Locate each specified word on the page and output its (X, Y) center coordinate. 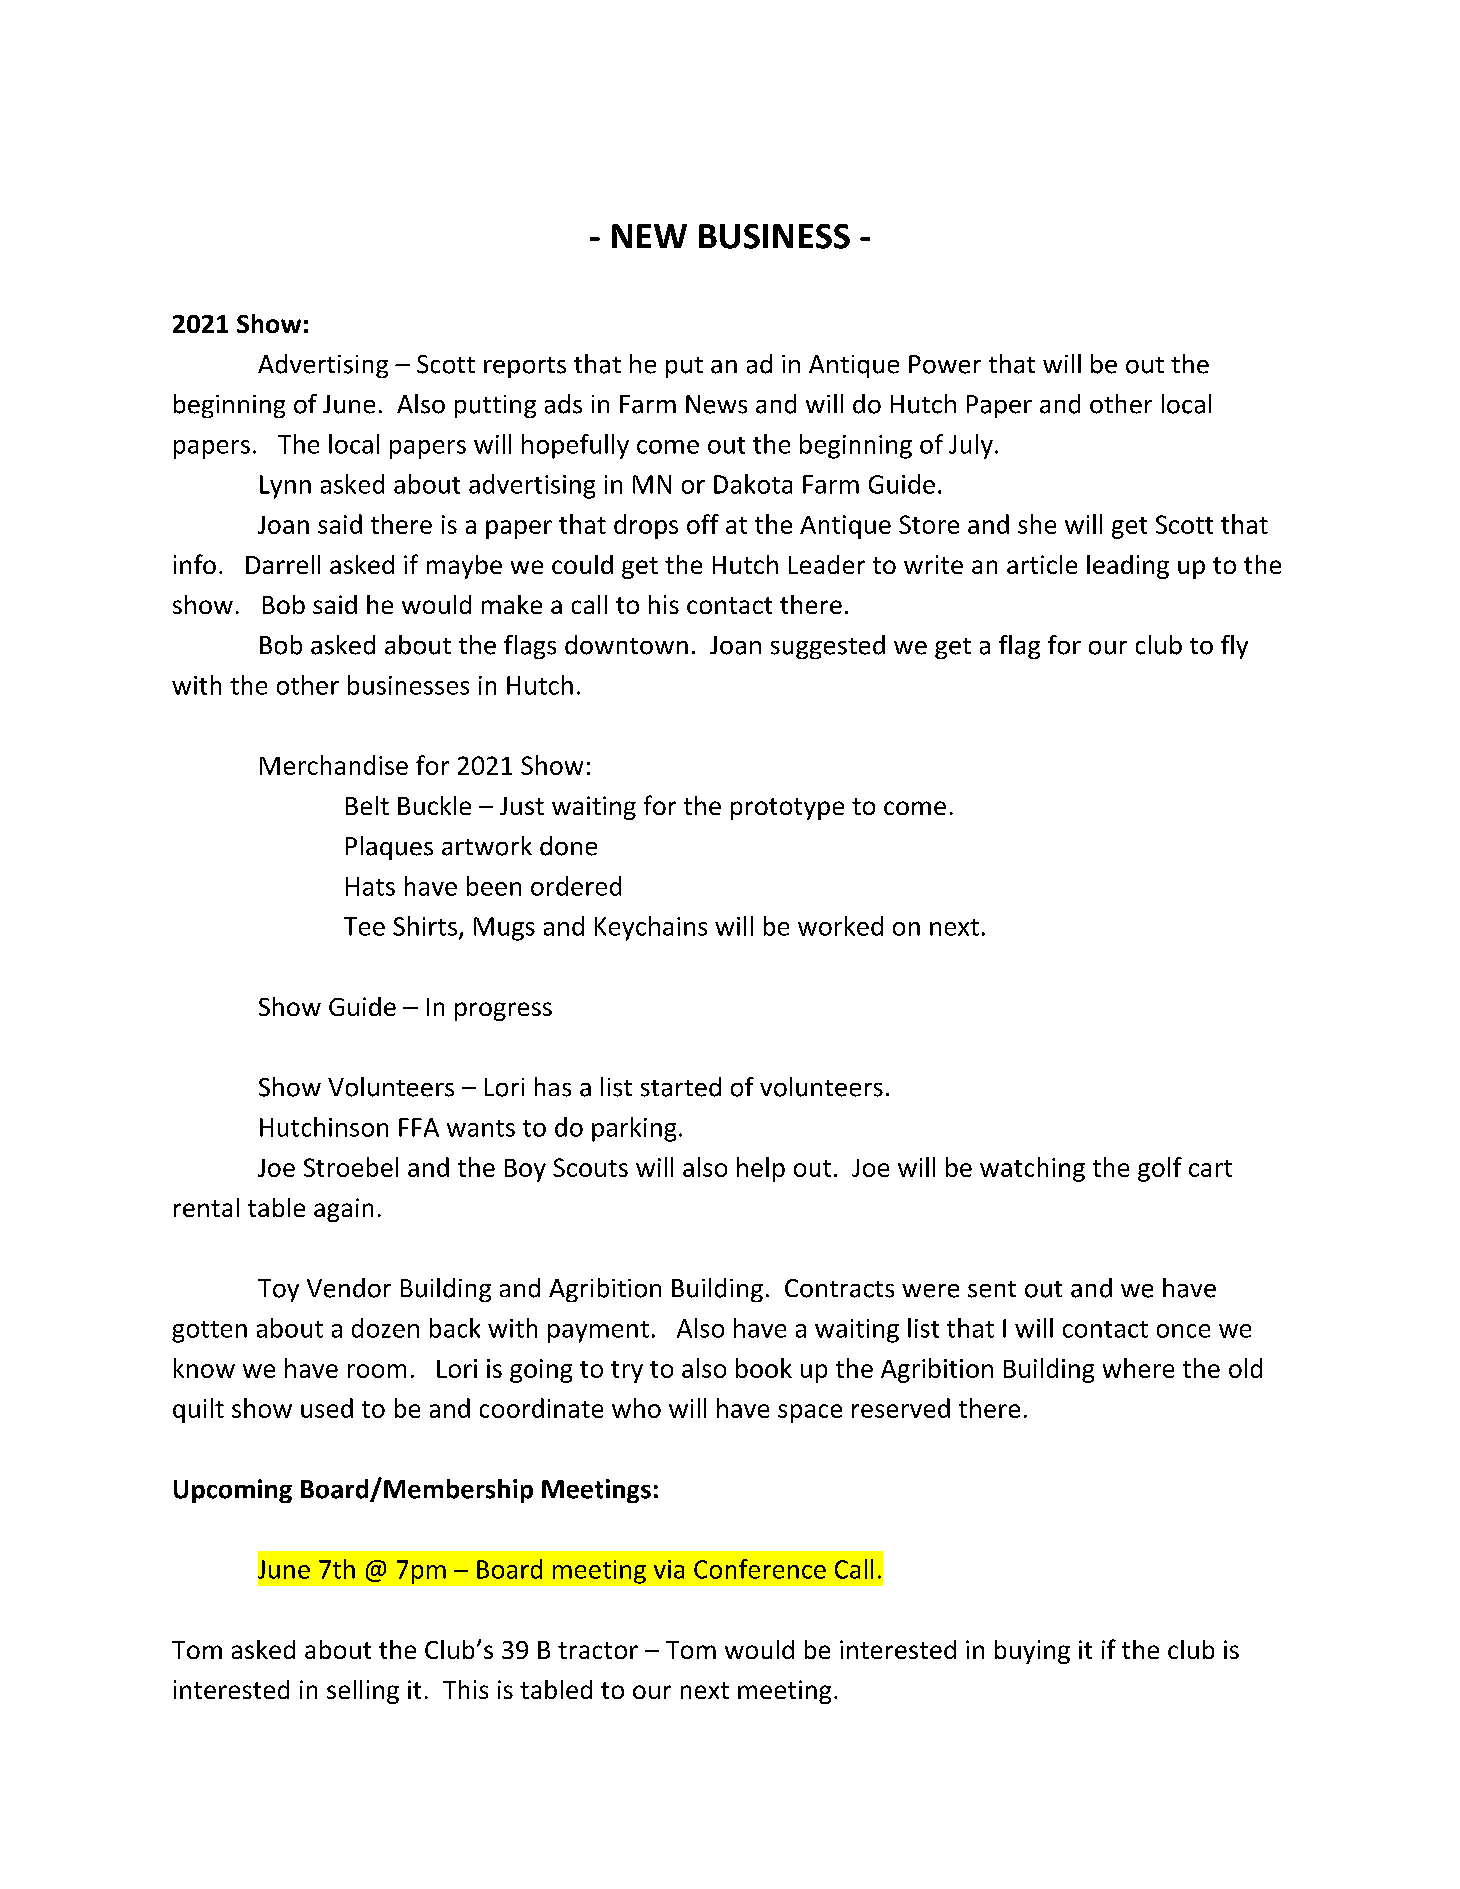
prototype (787, 809)
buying (1032, 1652)
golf (1160, 1169)
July (971, 446)
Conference (760, 1569)
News (716, 404)
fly (1234, 647)
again (343, 1210)
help (761, 1169)
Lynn (285, 487)
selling (363, 1692)
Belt (367, 805)
